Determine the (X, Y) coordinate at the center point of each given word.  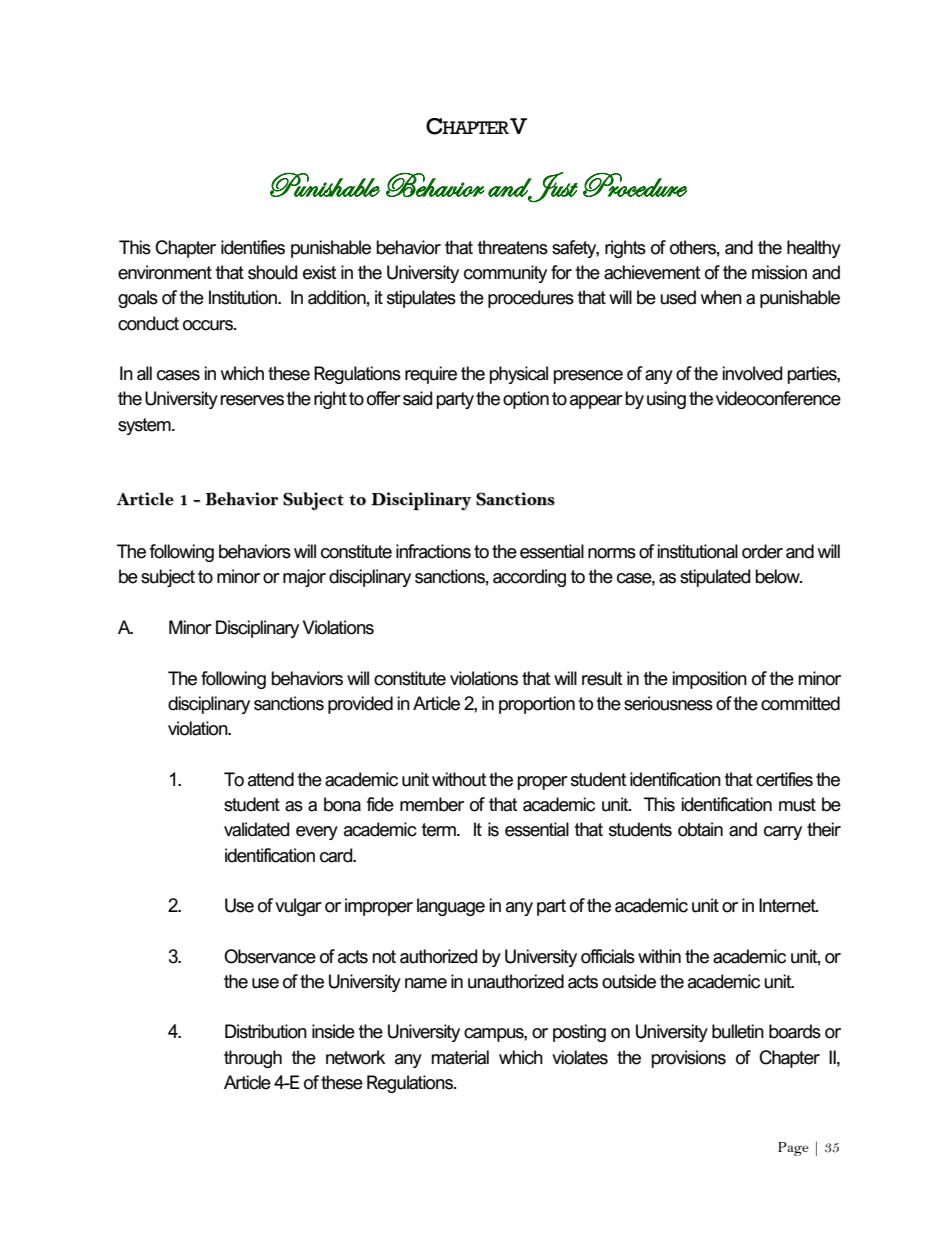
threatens (512, 247)
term (439, 830)
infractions (433, 551)
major (304, 578)
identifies (253, 247)
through (253, 1059)
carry (783, 833)
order (762, 551)
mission (779, 272)
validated (257, 829)
